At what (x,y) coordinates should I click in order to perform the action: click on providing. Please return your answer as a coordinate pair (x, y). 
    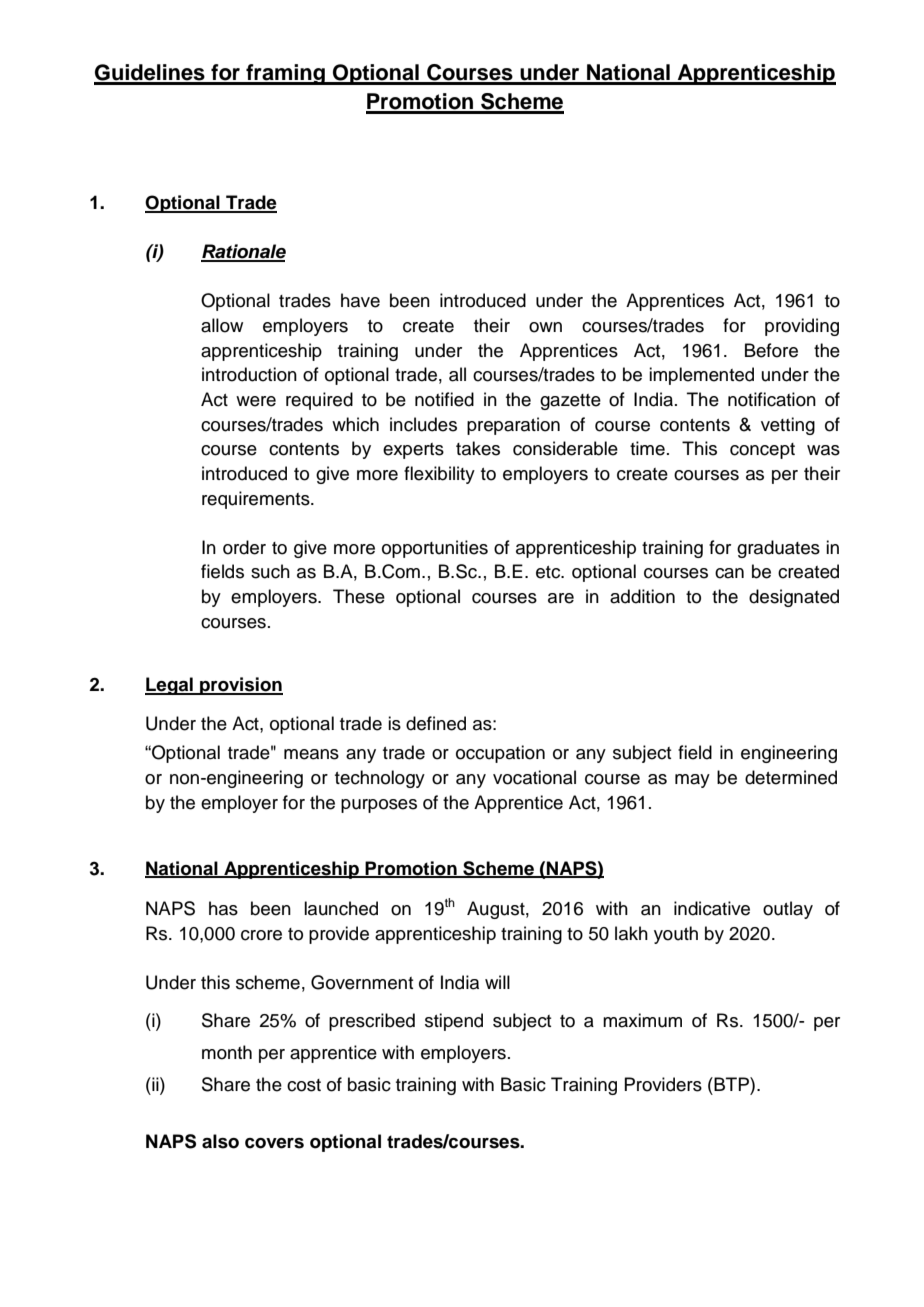
    Looking at the image, I should click on (802, 327).
